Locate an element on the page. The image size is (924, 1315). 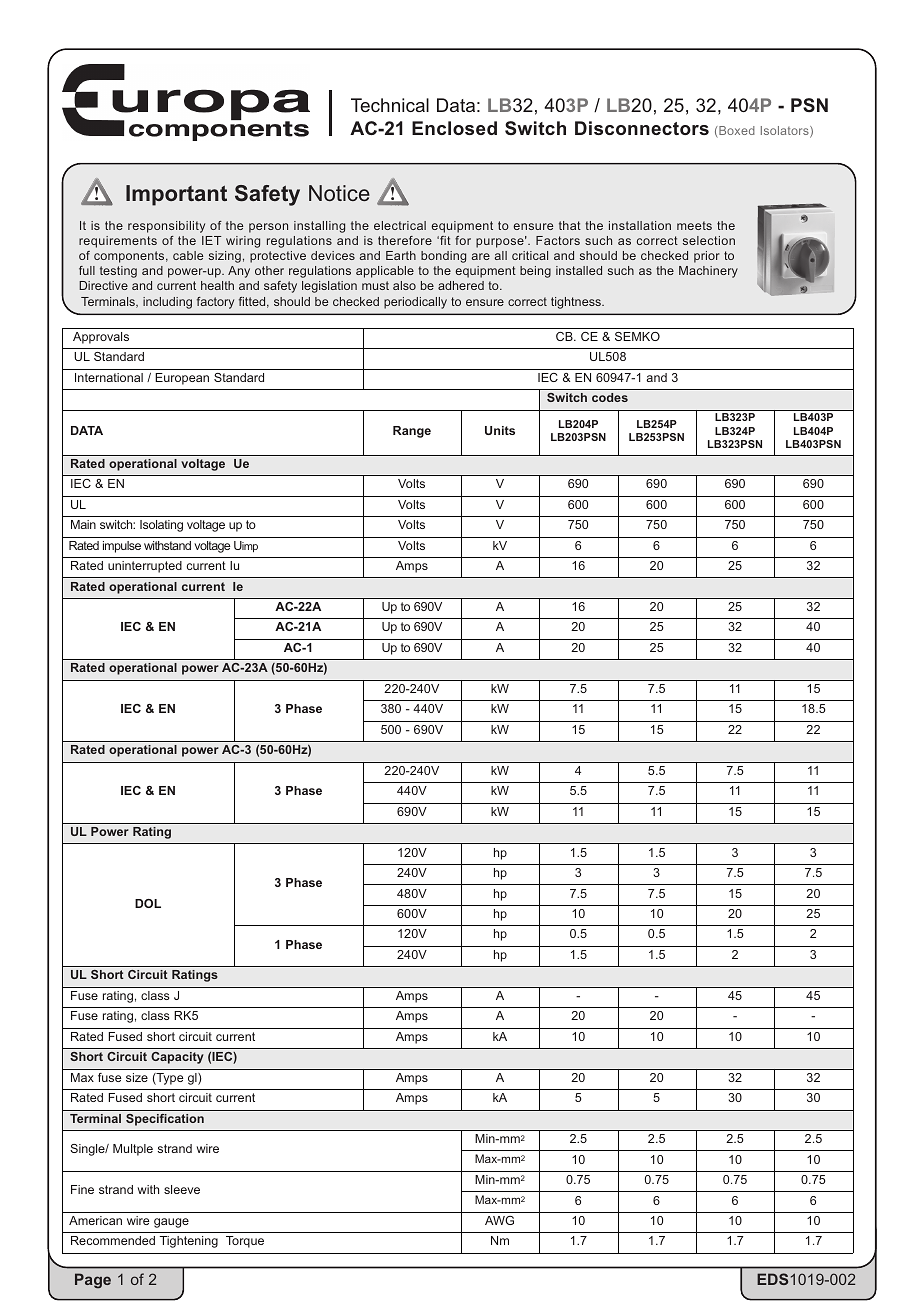
Important is located at coordinates (176, 195).
